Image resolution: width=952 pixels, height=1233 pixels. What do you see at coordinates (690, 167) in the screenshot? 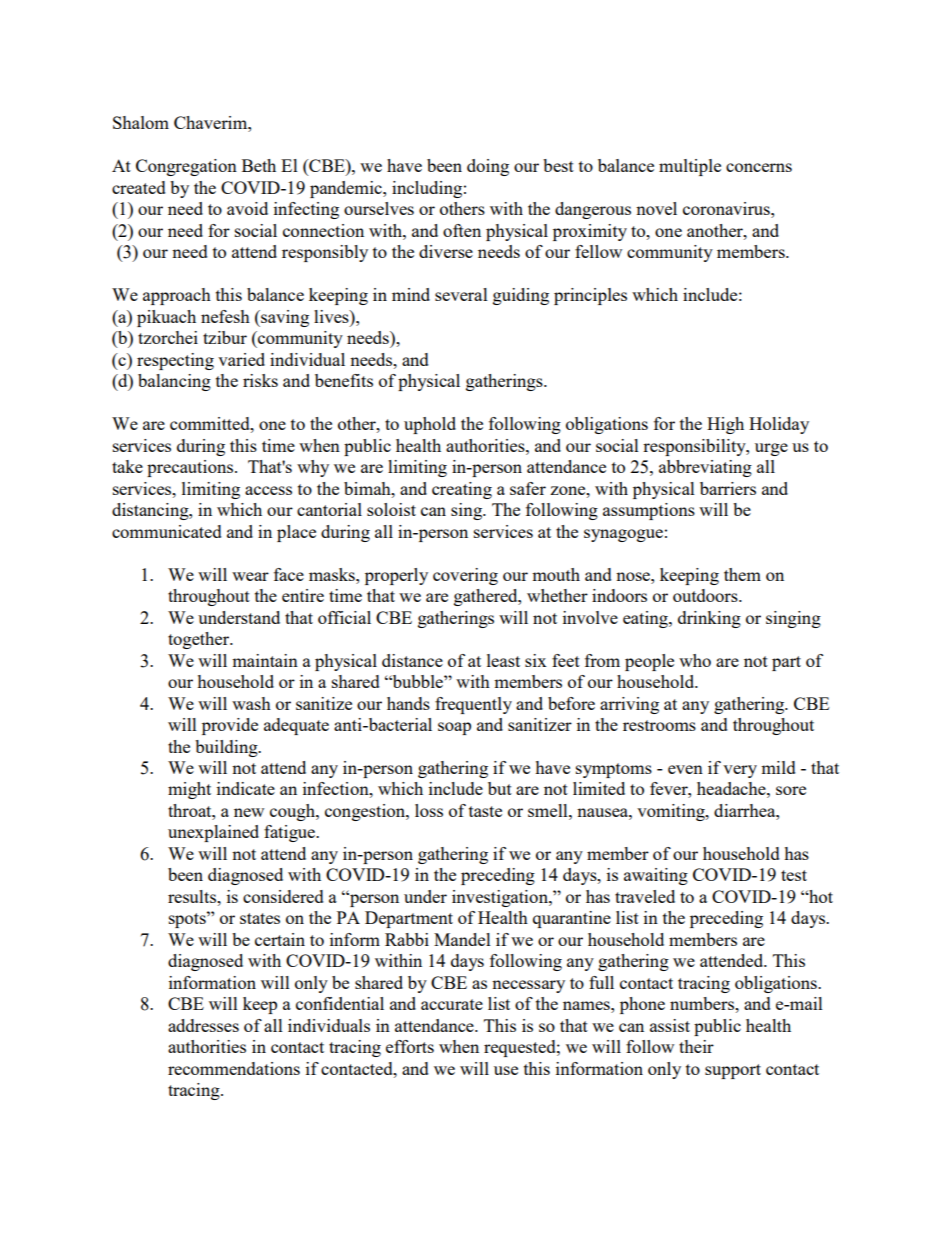
I see `multiple` at bounding box center [690, 167].
